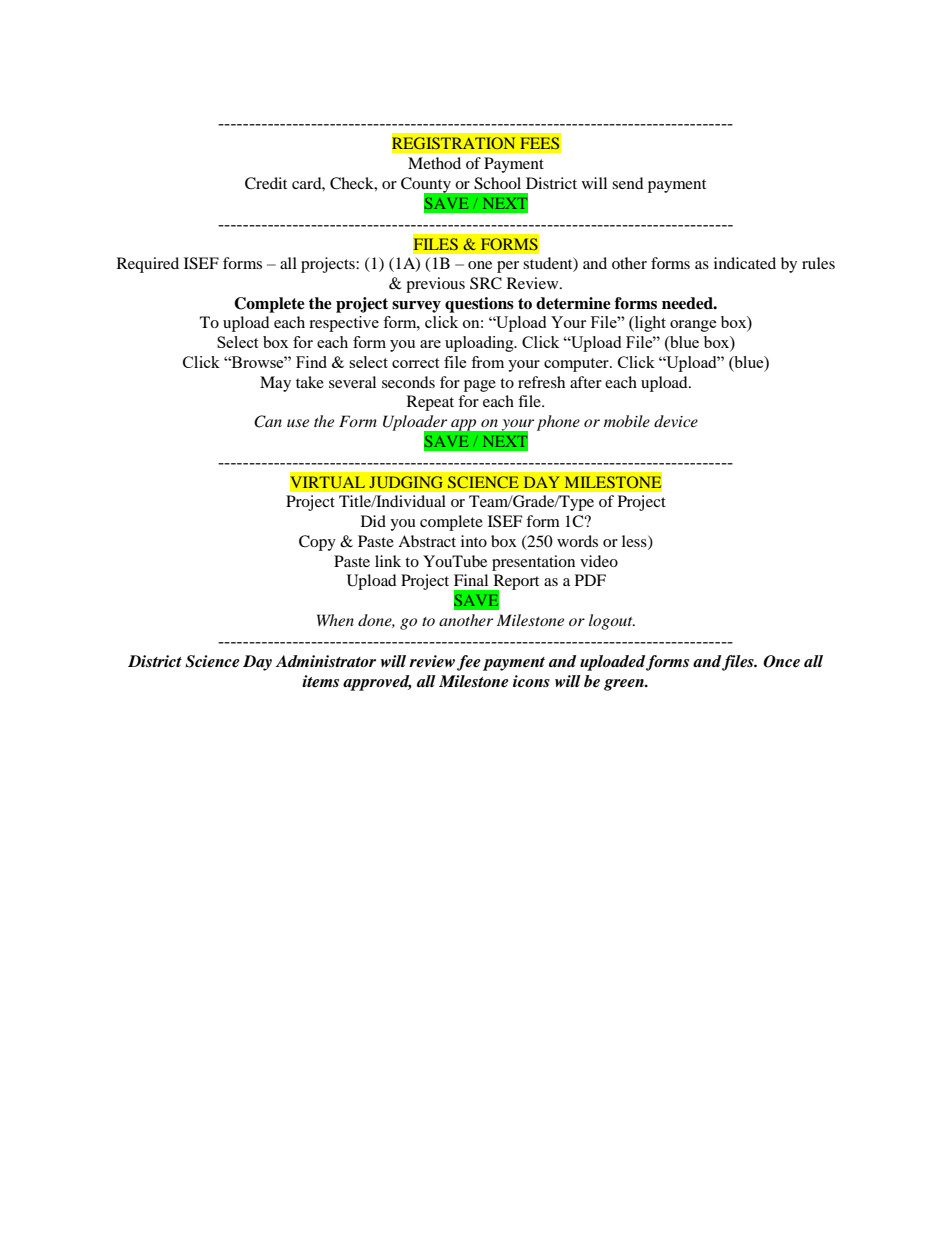 The width and height of the screenshot is (952, 1233). I want to click on into, so click(474, 541).
